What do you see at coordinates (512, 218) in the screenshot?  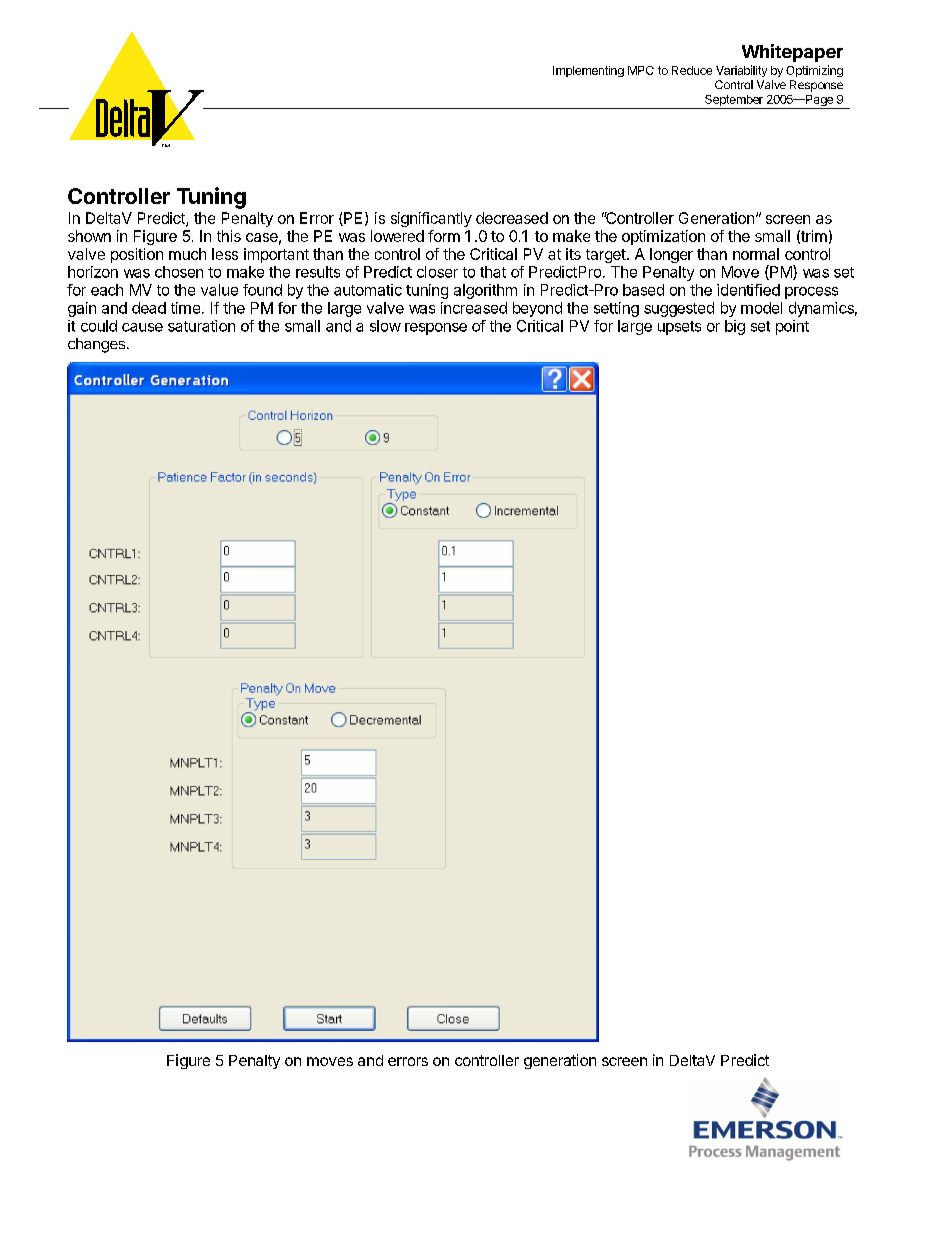 I see `decreased` at bounding box center [512, 218].
